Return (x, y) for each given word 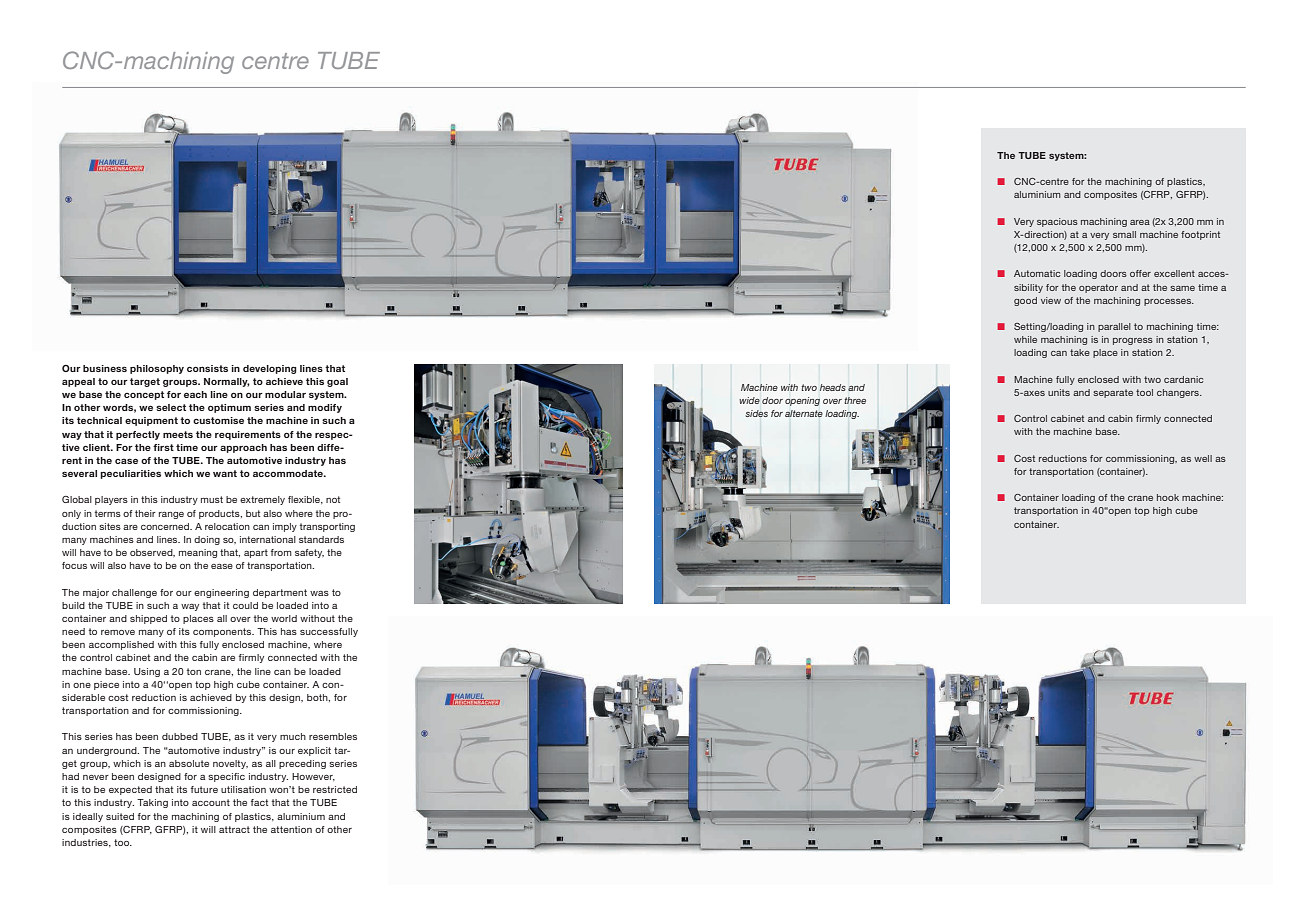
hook (1168, 497)
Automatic (1037, 273)
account (211, 802)
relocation (227, 526)
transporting (327, 527)
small (1124, 234)
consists (207, 368)
